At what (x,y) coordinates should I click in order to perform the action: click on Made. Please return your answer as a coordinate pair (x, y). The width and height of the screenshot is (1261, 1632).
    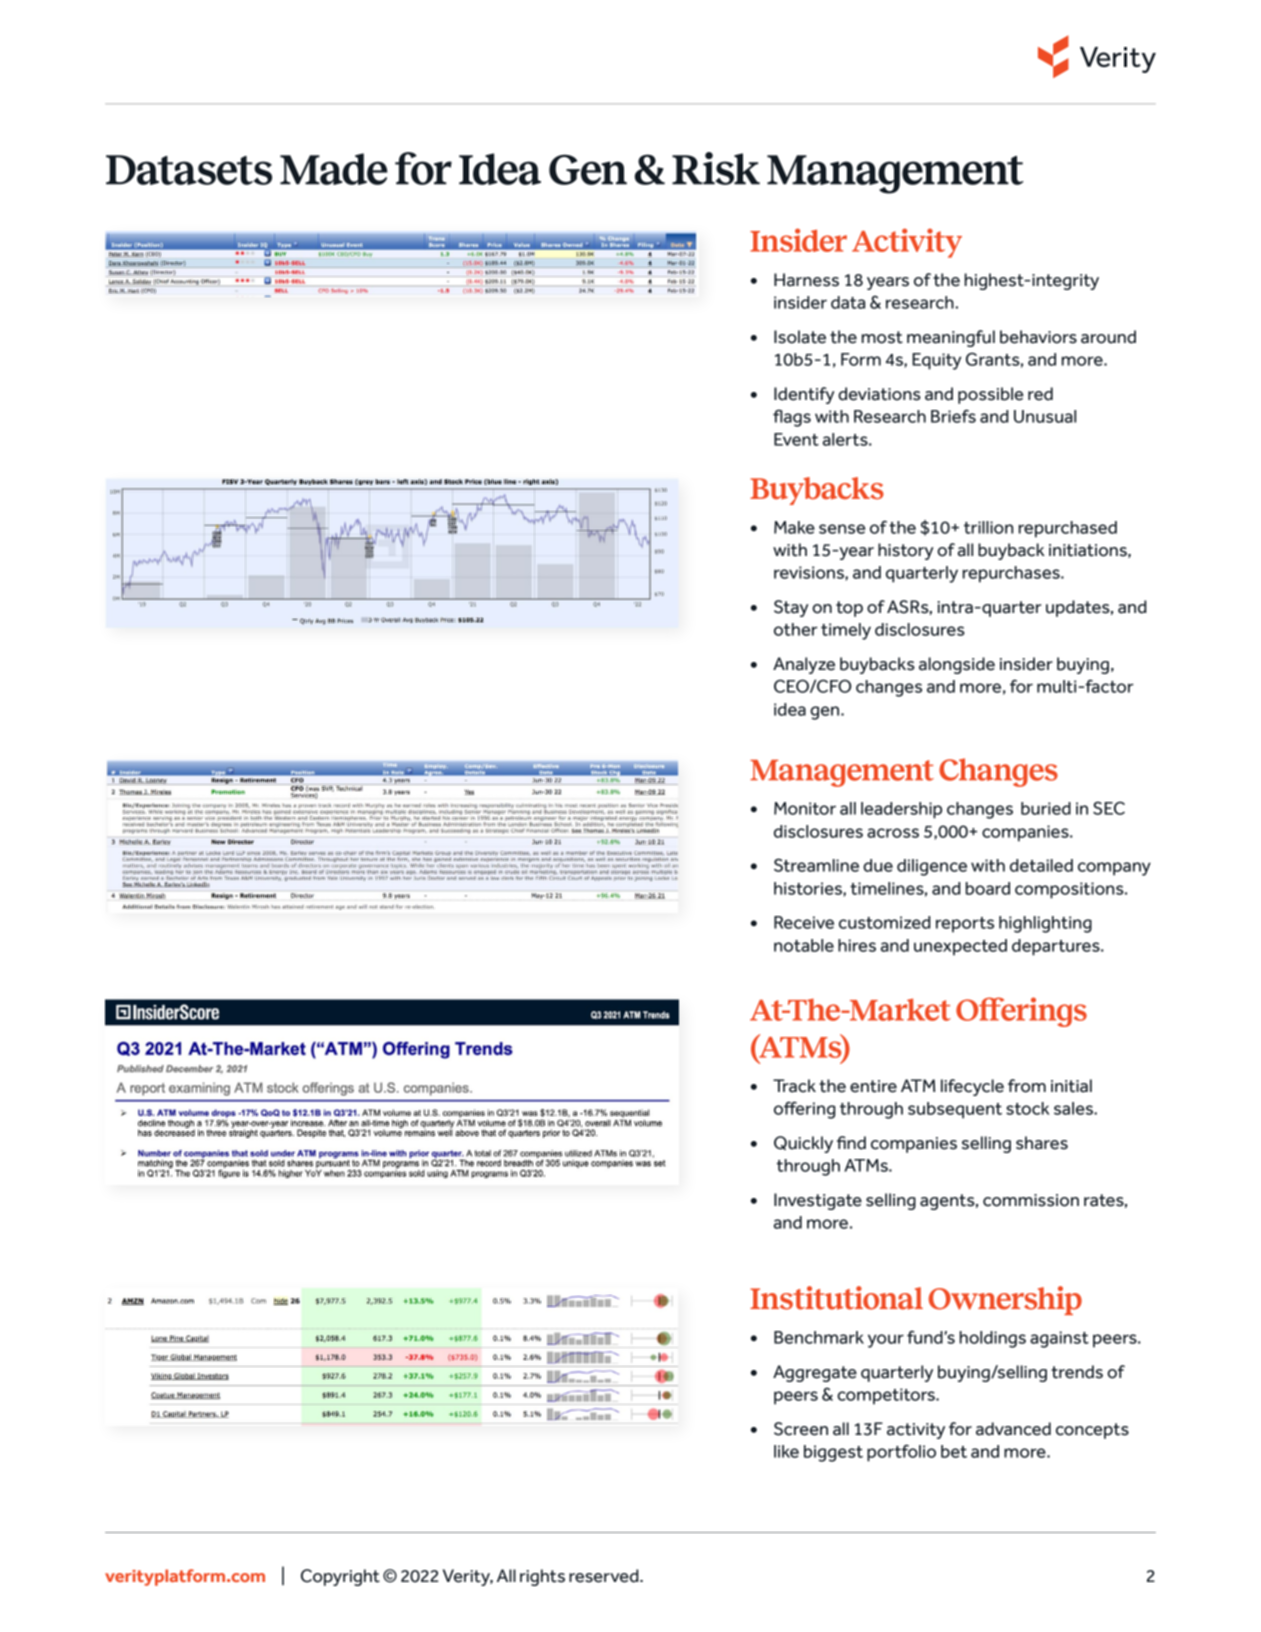
    Looking at the image, I should click on (334, 169).
